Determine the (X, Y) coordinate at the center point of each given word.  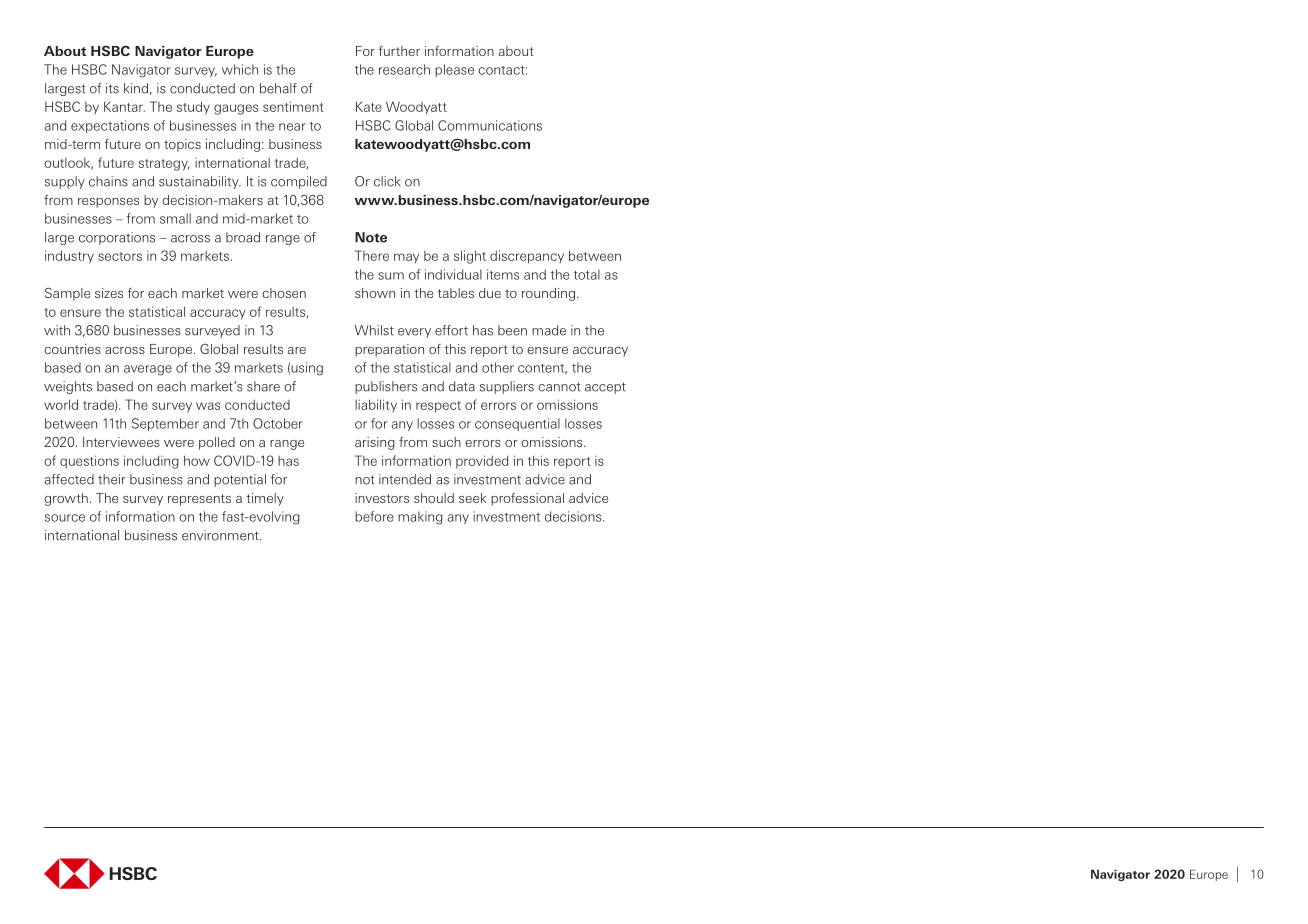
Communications (490, 125)
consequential (517, 424)
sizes (109, 293)
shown (375, 293)
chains (108, 181)
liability (376, 406)
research (404, 69)
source (65, 518)
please (454, 70)
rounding (548, 294)
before (374, 516)
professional (527, 499)
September (165, 424)
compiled (299, 182)
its (112, 88)
